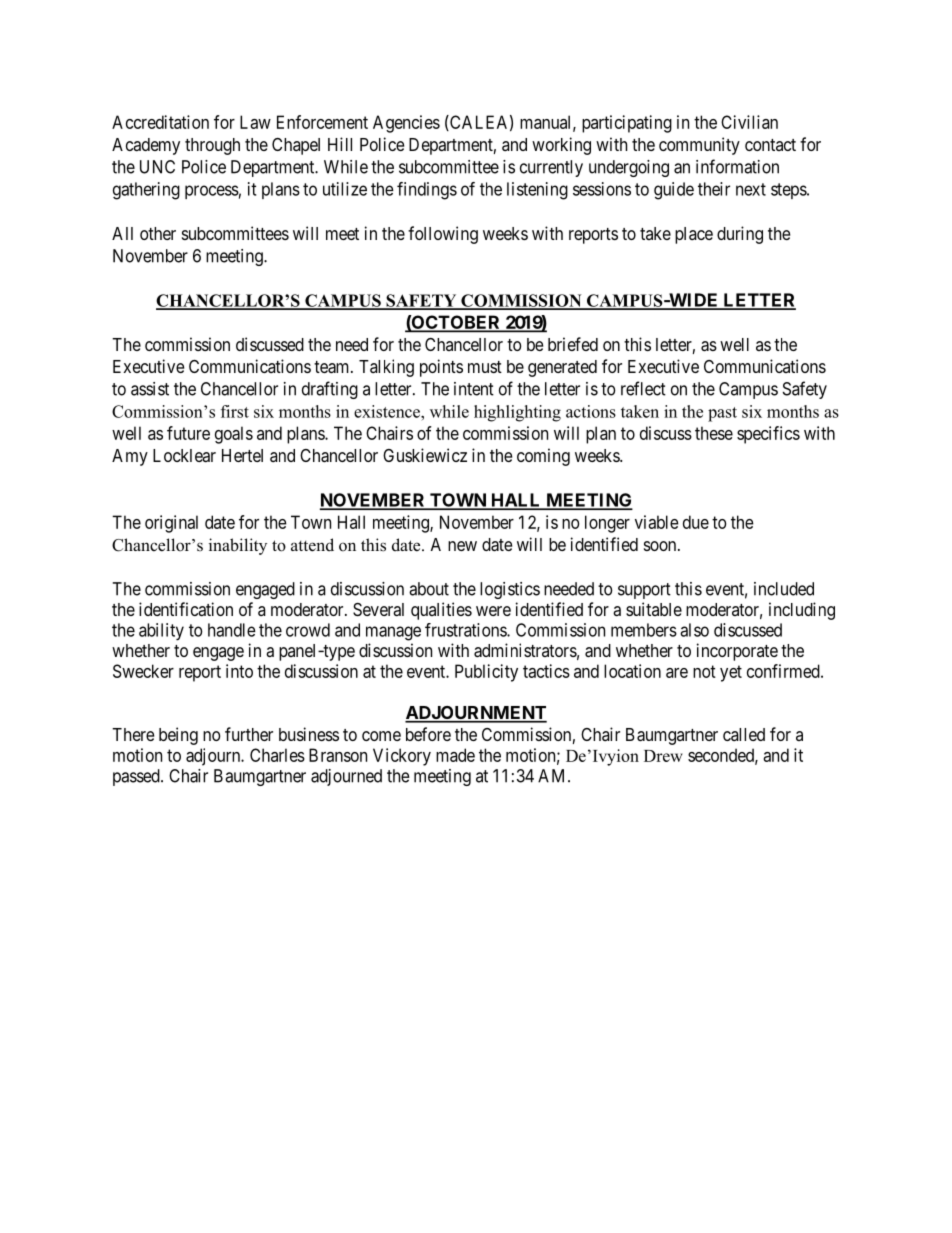  What do you see at coordinates (543, 457) in the screenshot?
I see `coming` at bounding box center [543, 457].
